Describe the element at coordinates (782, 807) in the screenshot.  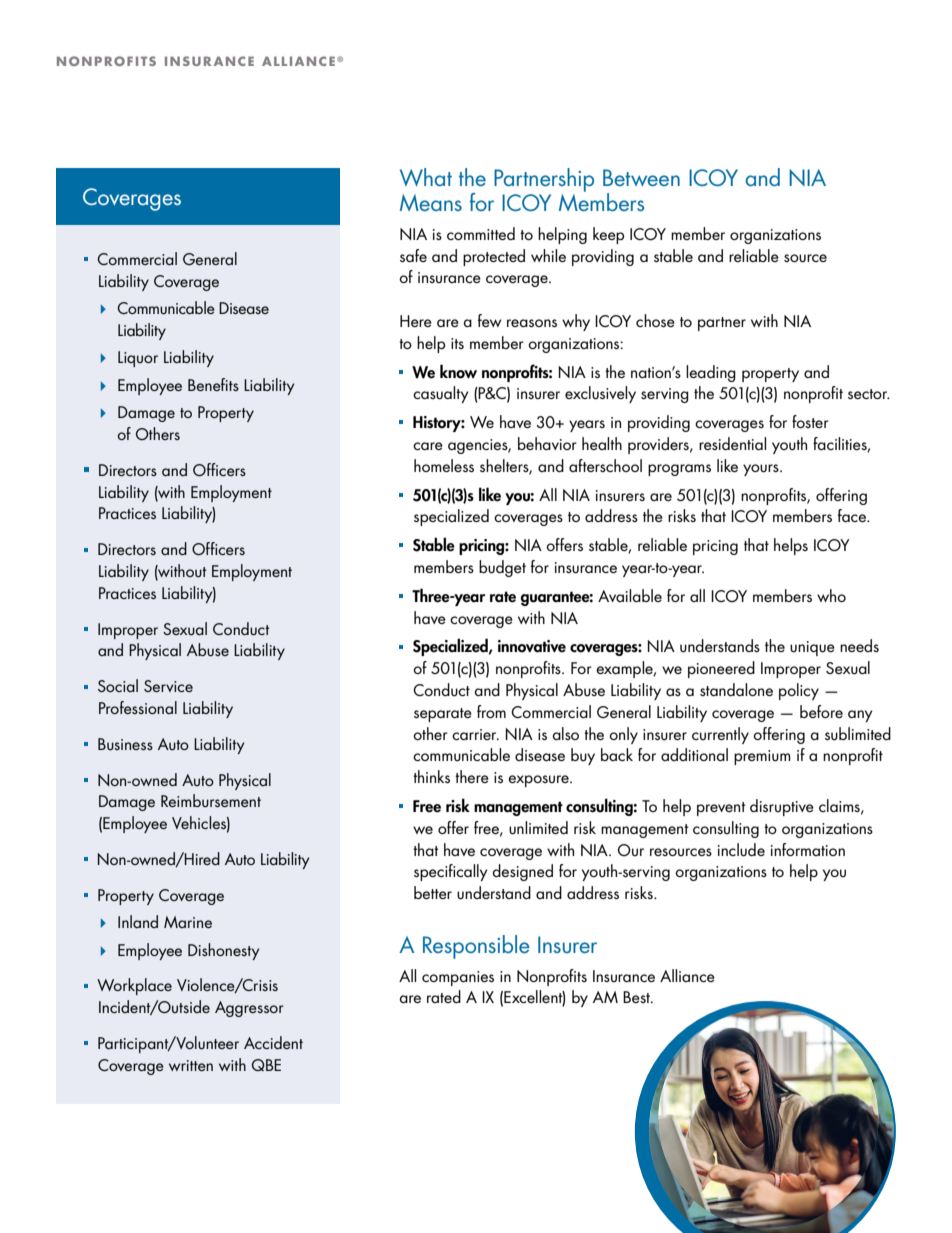
I see `disruptive` at that location.
